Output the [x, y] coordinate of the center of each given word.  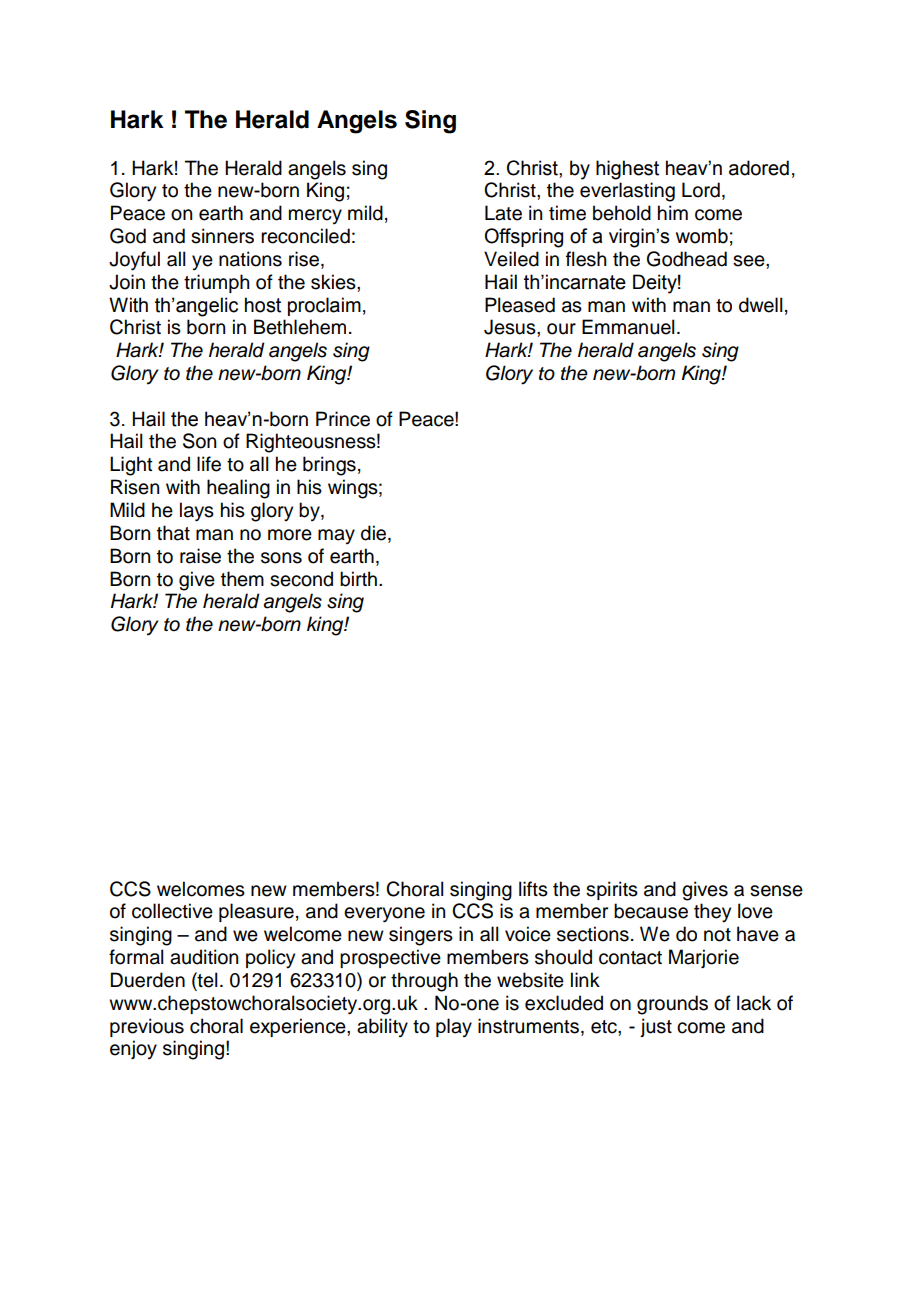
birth [358, 579]
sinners [222, 236]
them [242, 579]
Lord [701, 190]
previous [147, 1027]
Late [503, 213]
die [375, 534]
